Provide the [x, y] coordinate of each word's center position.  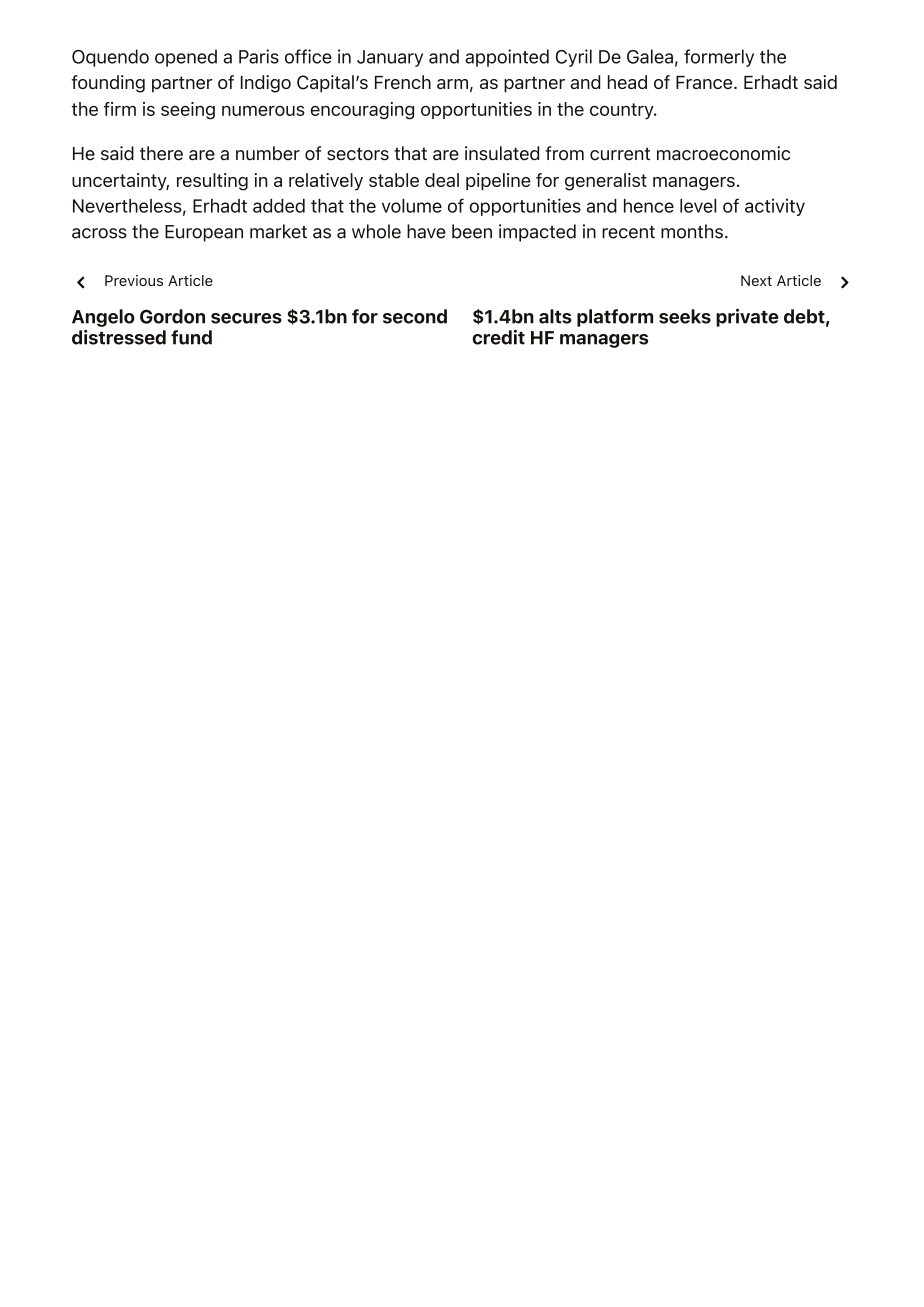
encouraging [362, 111]
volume [412, 206]
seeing [188, 111]
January [390, 58]
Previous [134, 280]
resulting [212, 182]
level [698, 206]
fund [191, 337]
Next [756, 280]
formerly [719, 58]
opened [186, 58]
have [426, 231]
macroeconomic [723, 153]
